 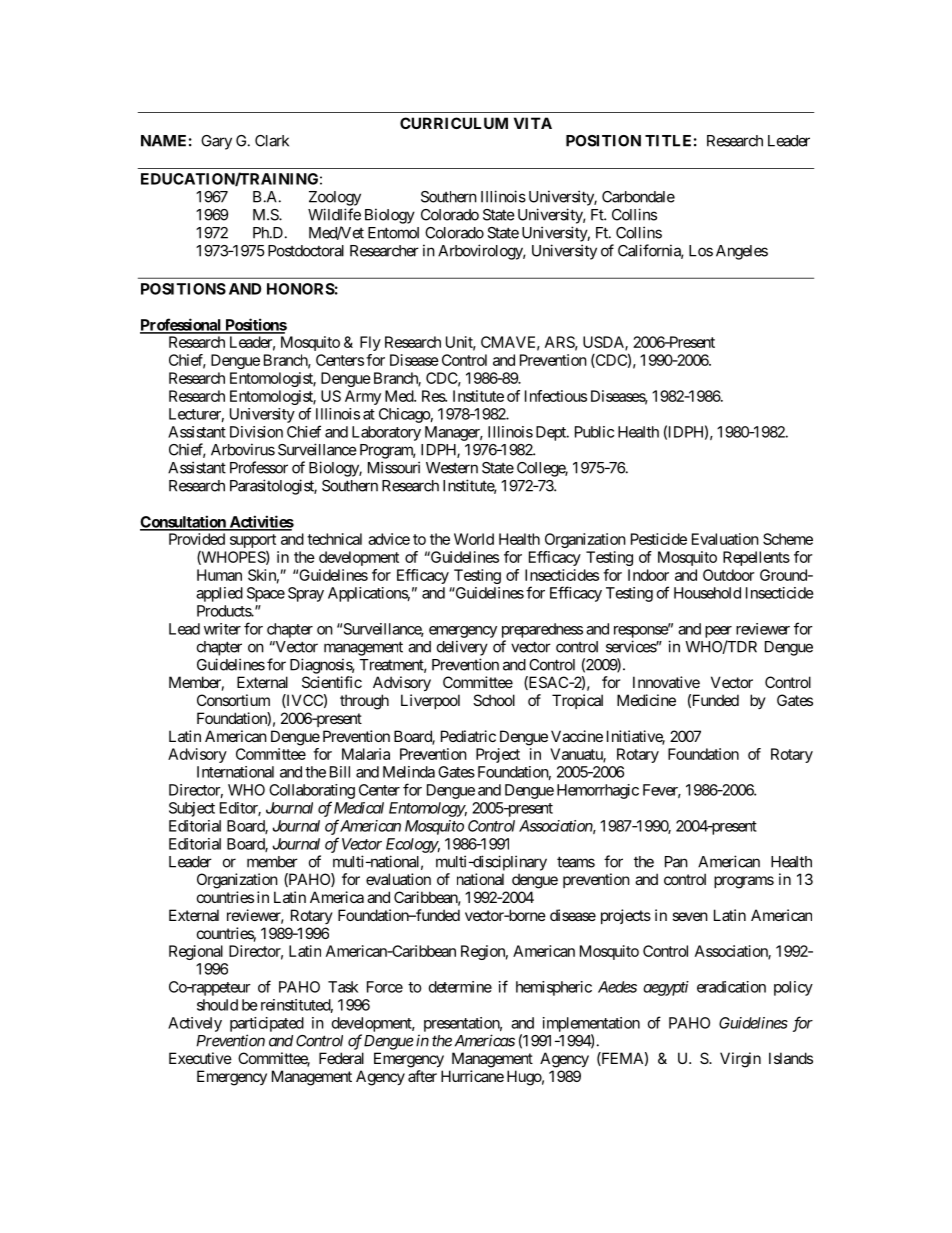 I want to click on VITA, so click(x=533, y=123).
